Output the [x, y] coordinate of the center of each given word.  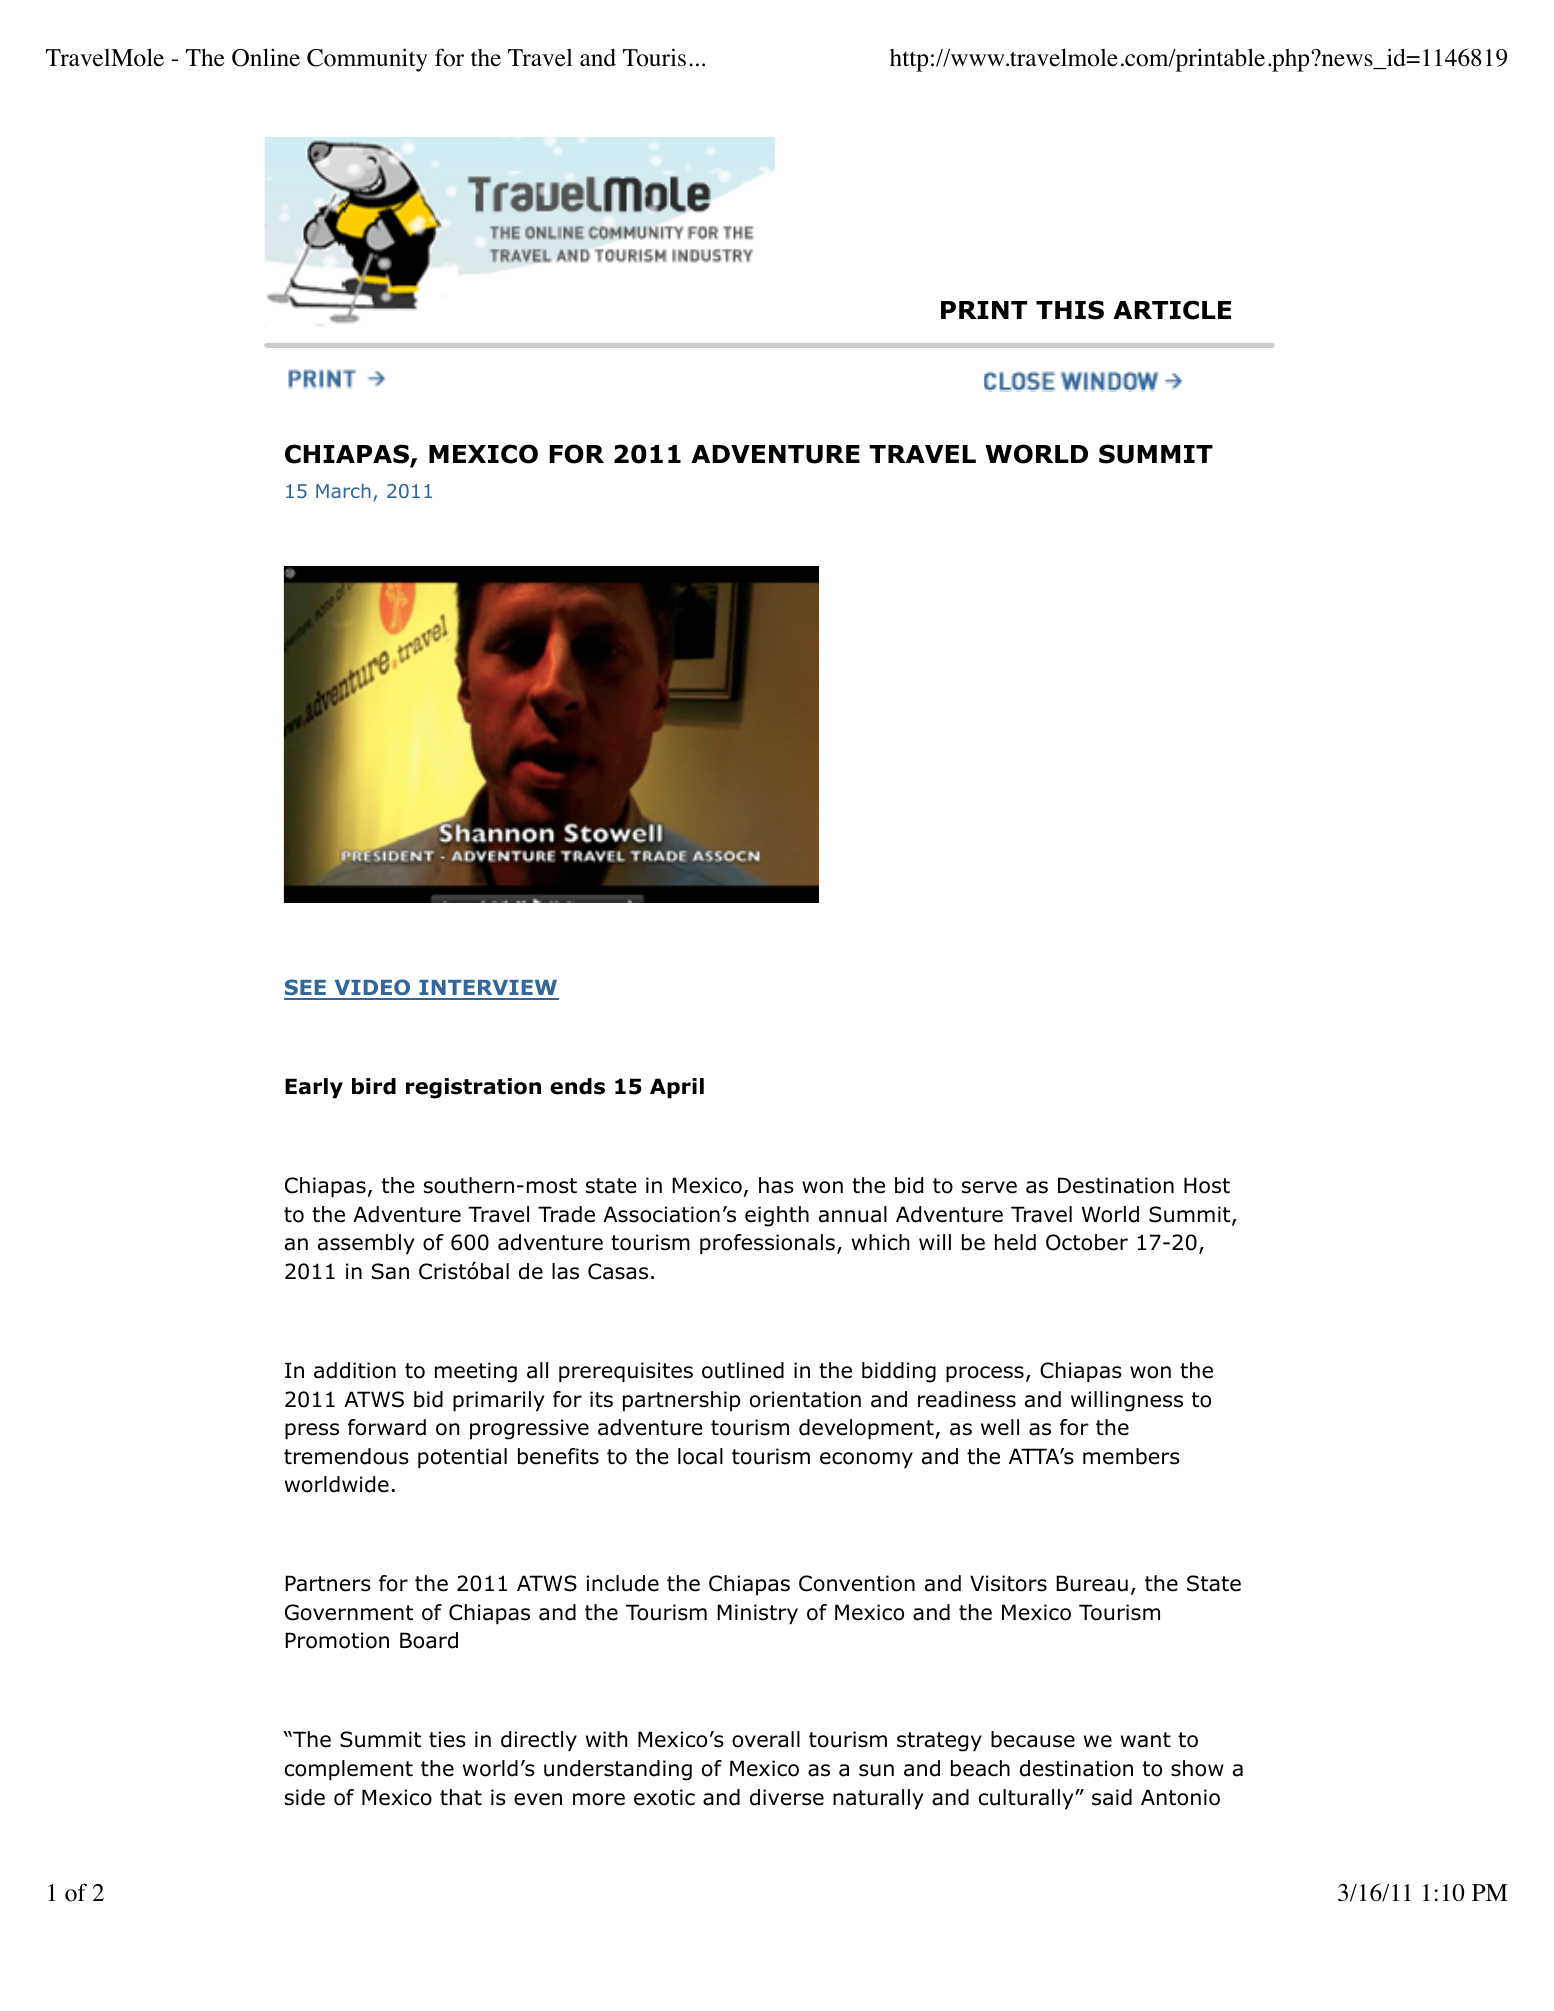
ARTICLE [1172, 310]
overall [766, 1739]
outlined [743, 1370]
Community [367, 60]
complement [349, 1770]
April [677, 1088]
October [1087, 1242]
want [1146, 1740]
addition [355, 1370]
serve [989, 1187]
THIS [1070, 310]
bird [374, 1086]
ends [577, 1086]
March [343, 490]
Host [1207, 1185]
